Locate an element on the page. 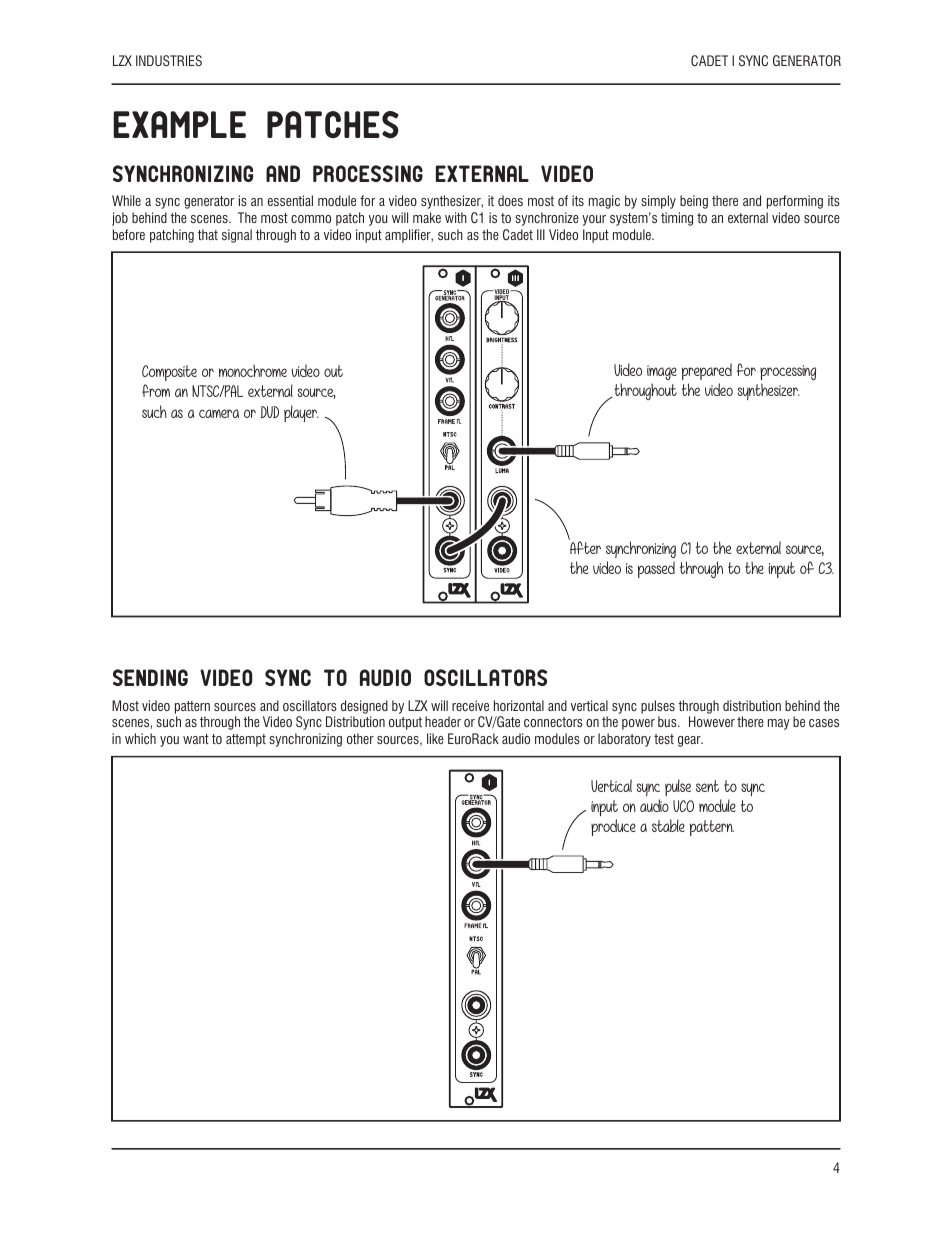 The height and width of the image is (1233, 952). passed is located at coordinates (656, 569).
